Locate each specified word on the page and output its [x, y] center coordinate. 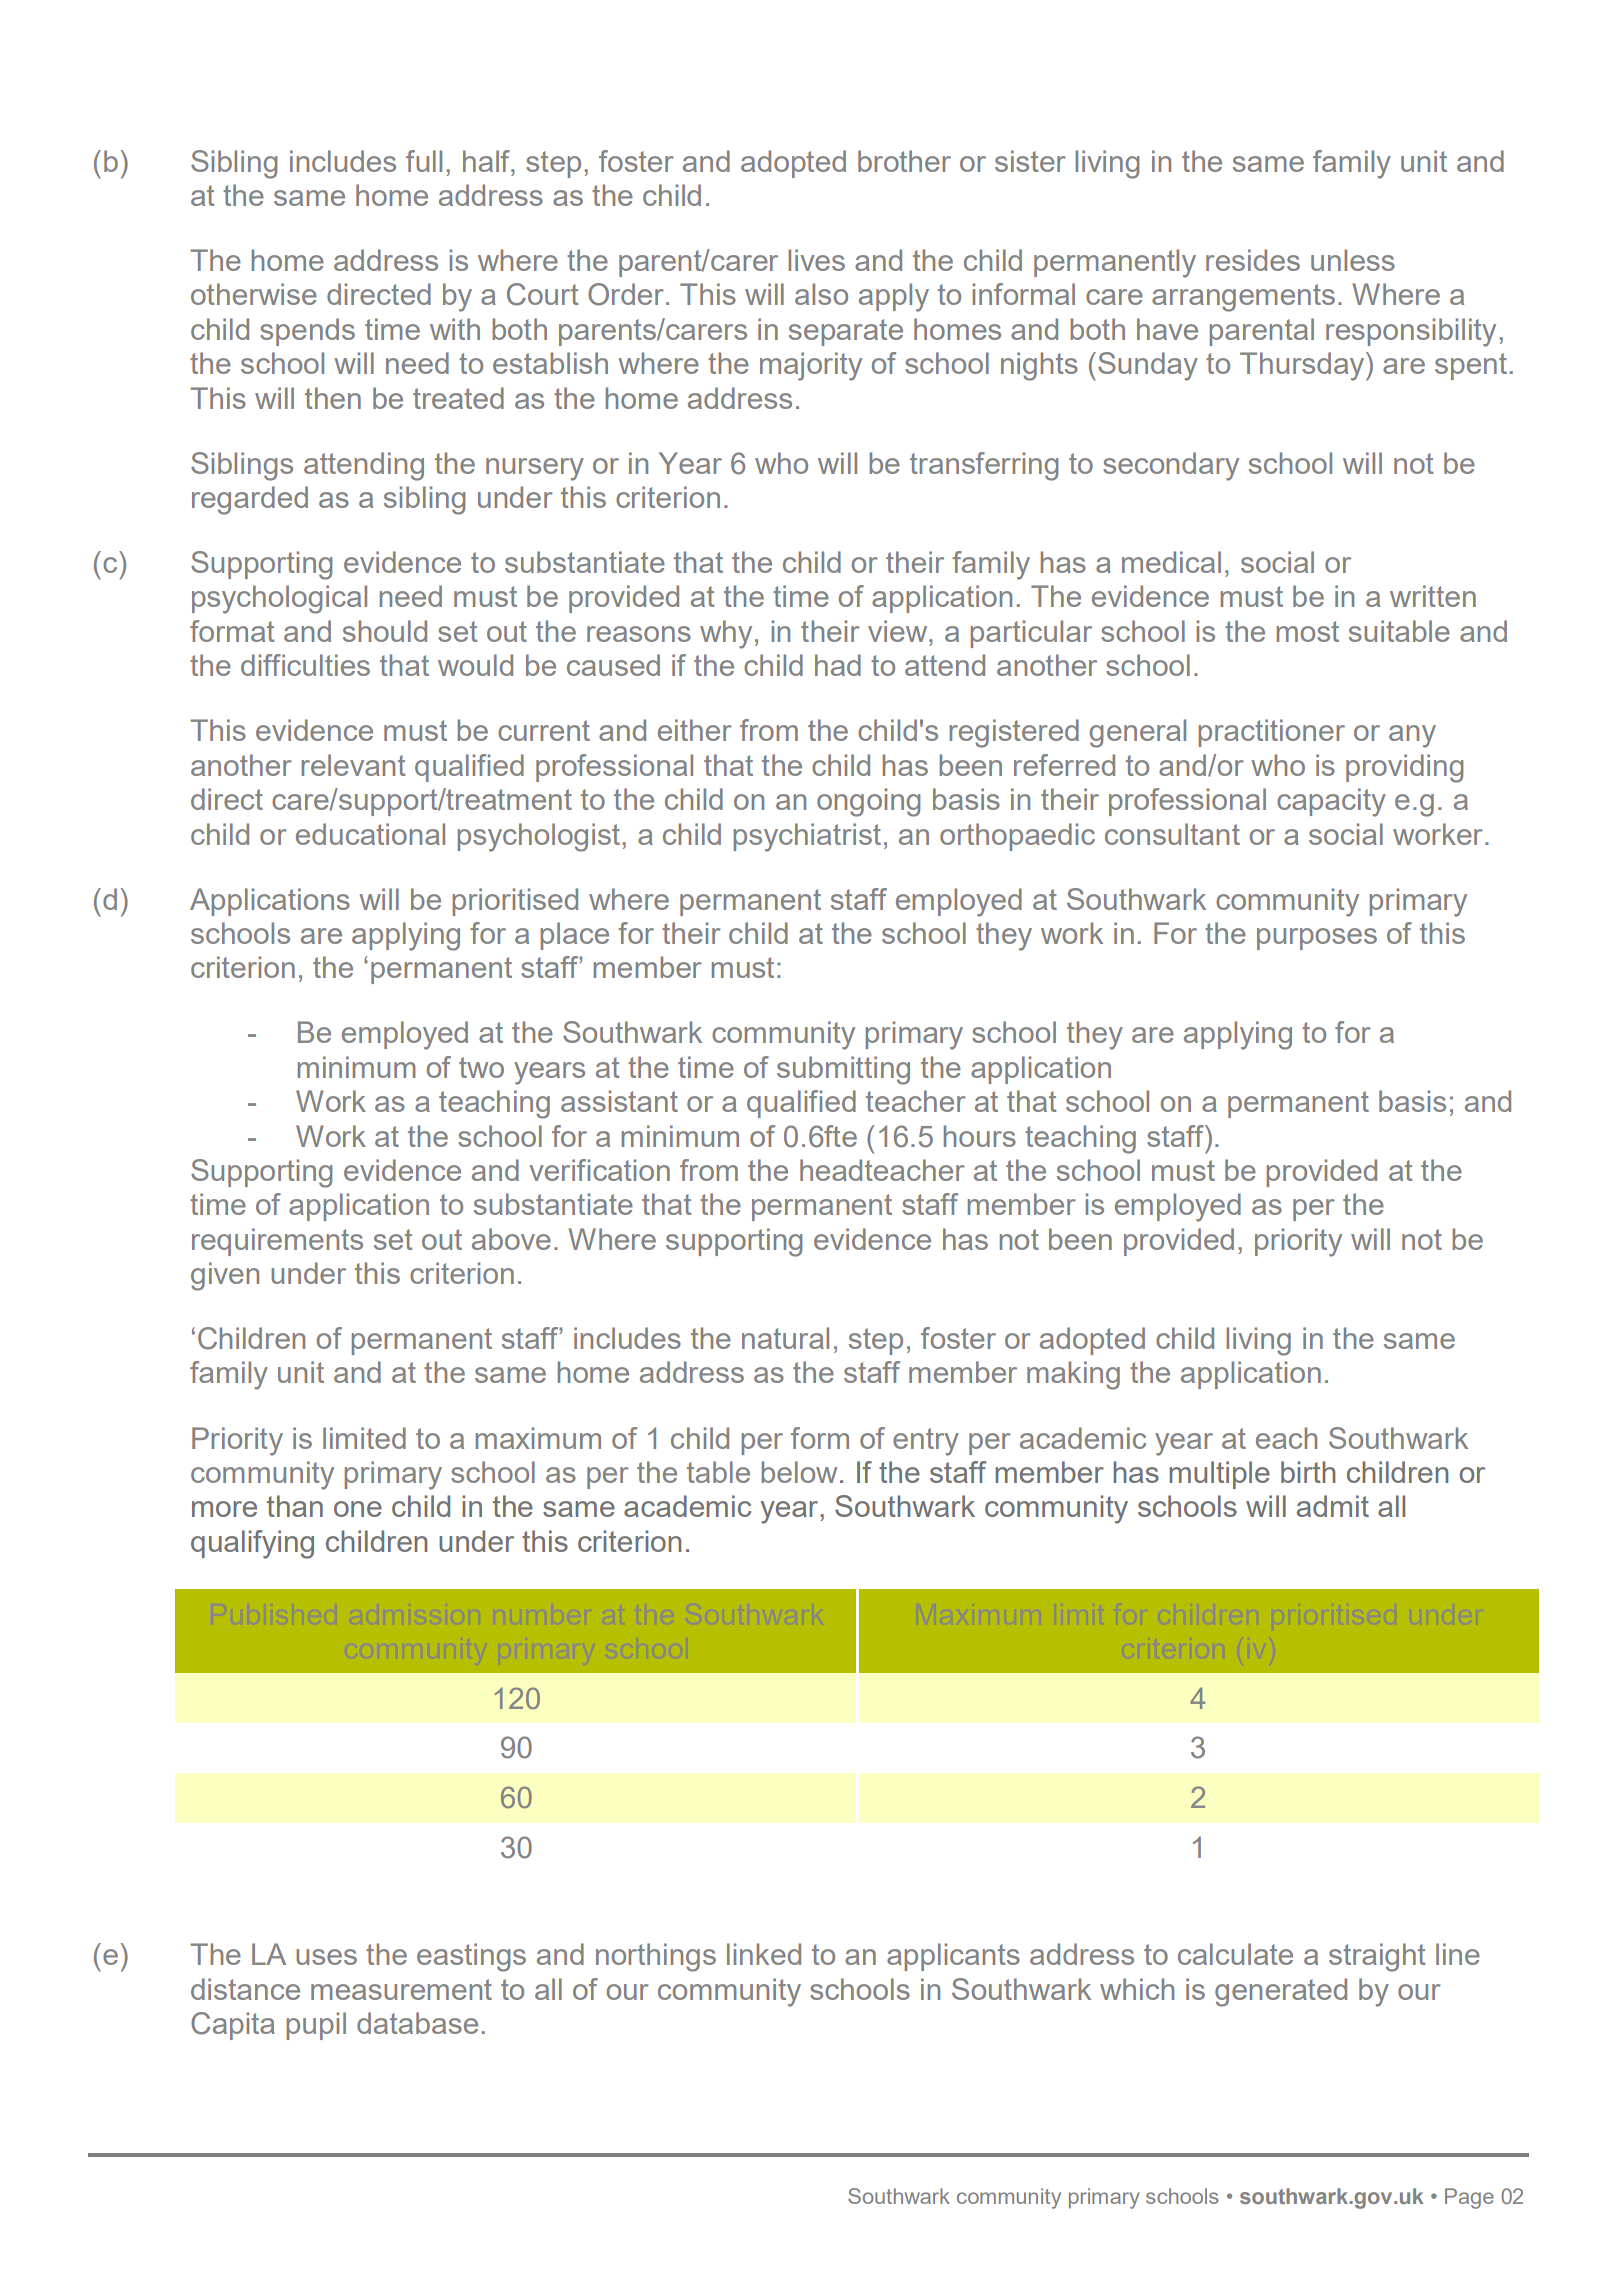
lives [816, 260]
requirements [277, 1242]
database [417, 2023]
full [424, 161]
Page [1469, 2198]
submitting [843, 1070]
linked [764, 1954]
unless [1353, 260]
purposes [1317, 939]
